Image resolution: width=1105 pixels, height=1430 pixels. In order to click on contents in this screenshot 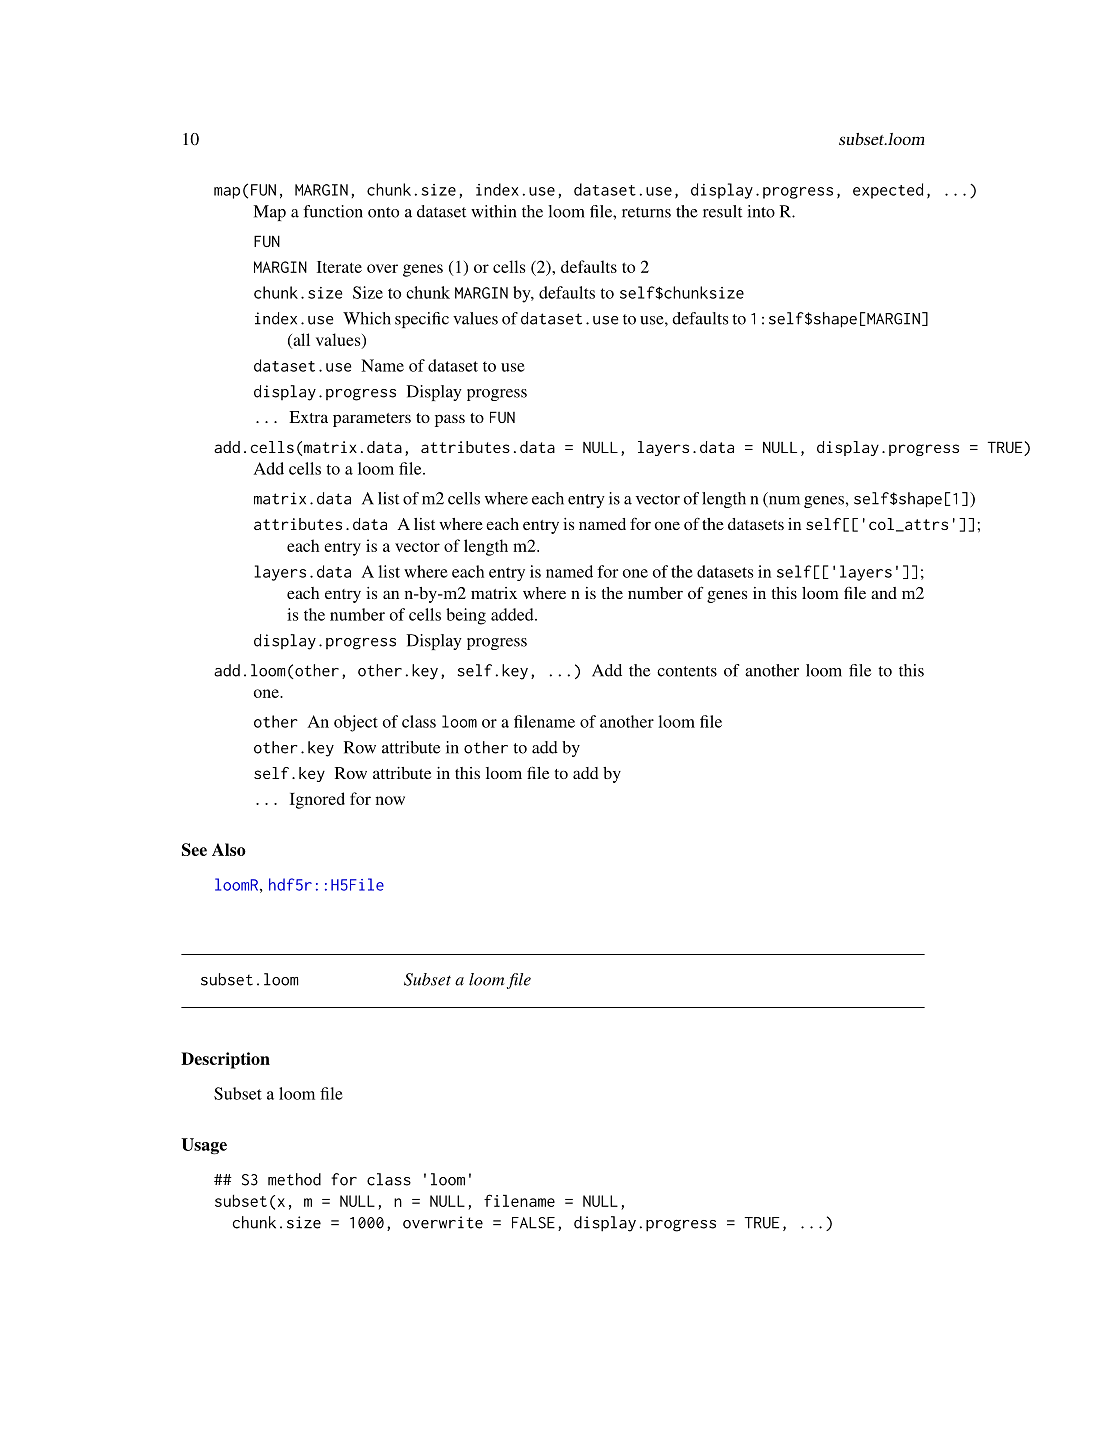, I will do `click(687, 671)`.
